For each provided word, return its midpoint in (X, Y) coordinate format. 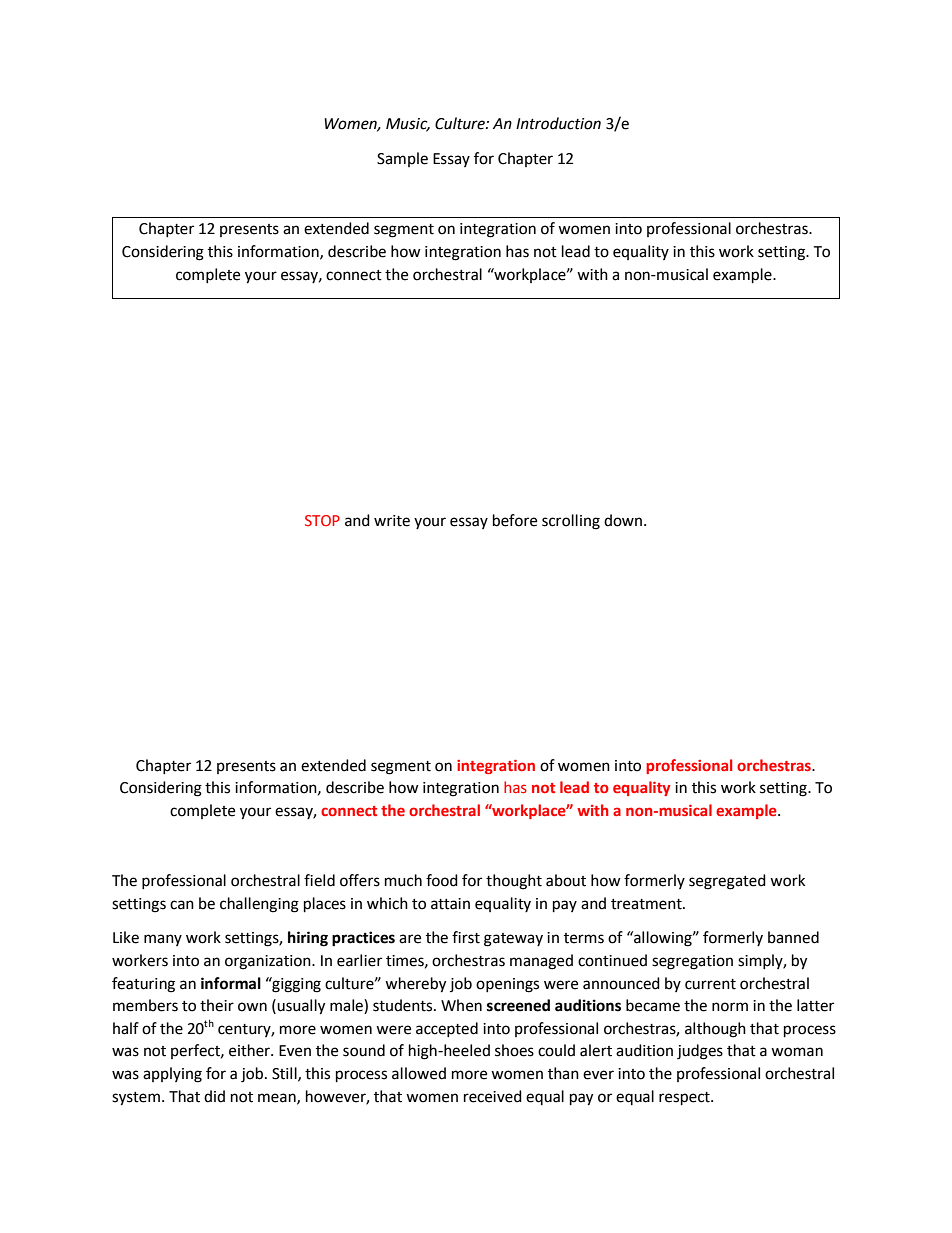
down (624, 520)
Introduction (558, 123)
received (493, 1096)
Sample (402, 159)
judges (700, 1052)
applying (172, 1075)
